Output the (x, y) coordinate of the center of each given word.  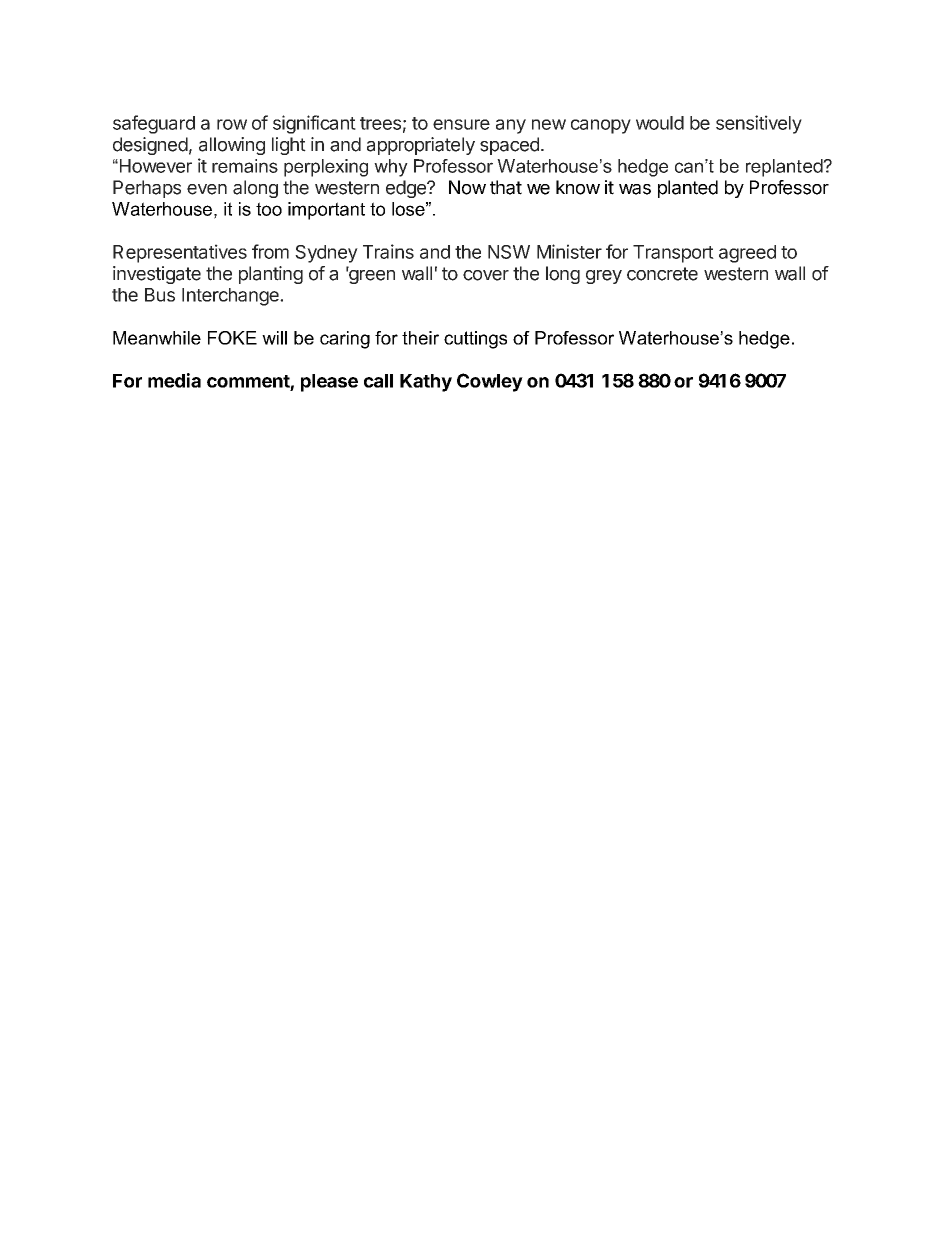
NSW (509, 252)
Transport (673, 254)
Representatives (180, 253)
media (174, 380)
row (232, 124)
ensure (461, 124)
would (660, 123)
